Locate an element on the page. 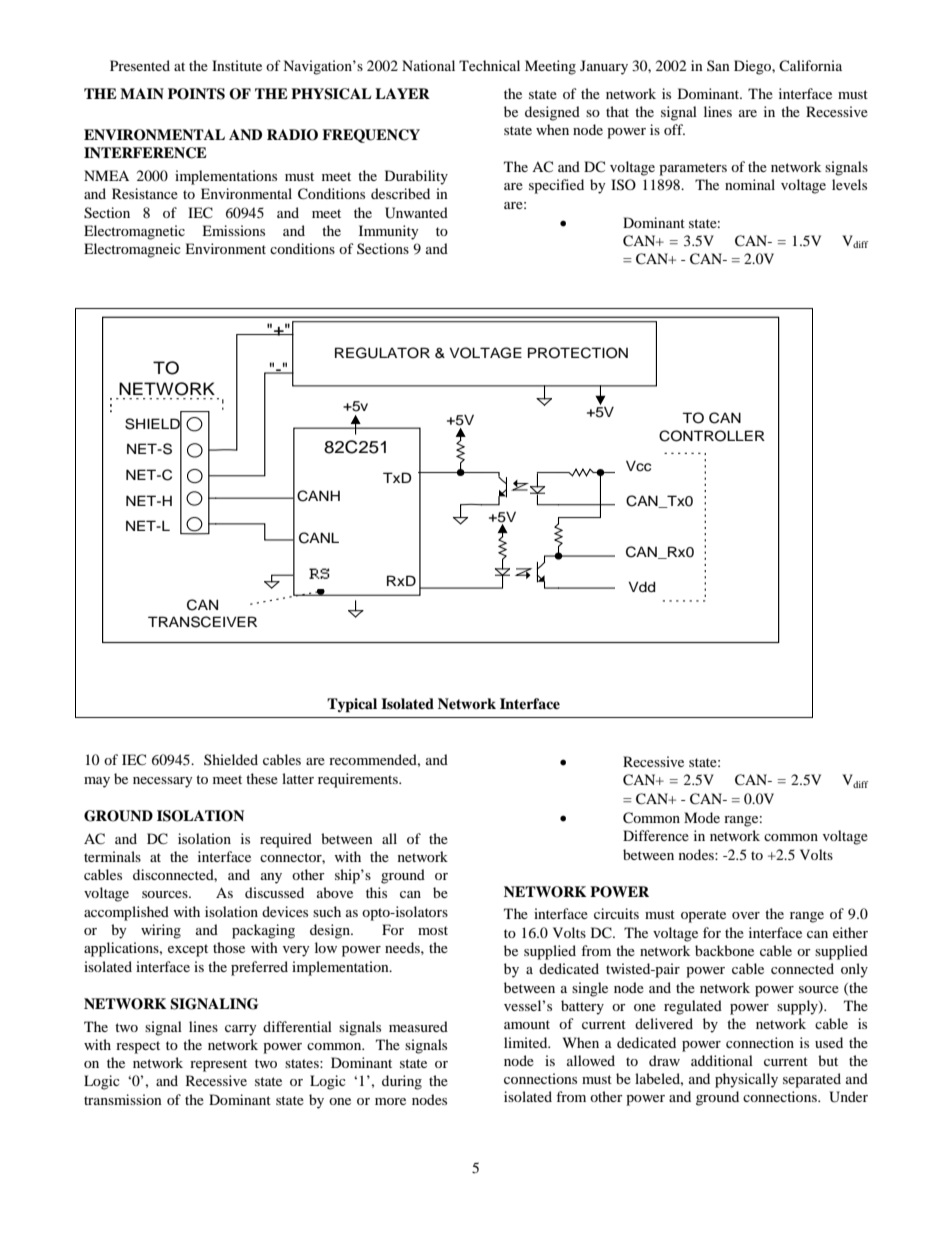 Image resolution: width=952 pixels, height=1233 pixels. limited is located at coordinates (527, 1042).
